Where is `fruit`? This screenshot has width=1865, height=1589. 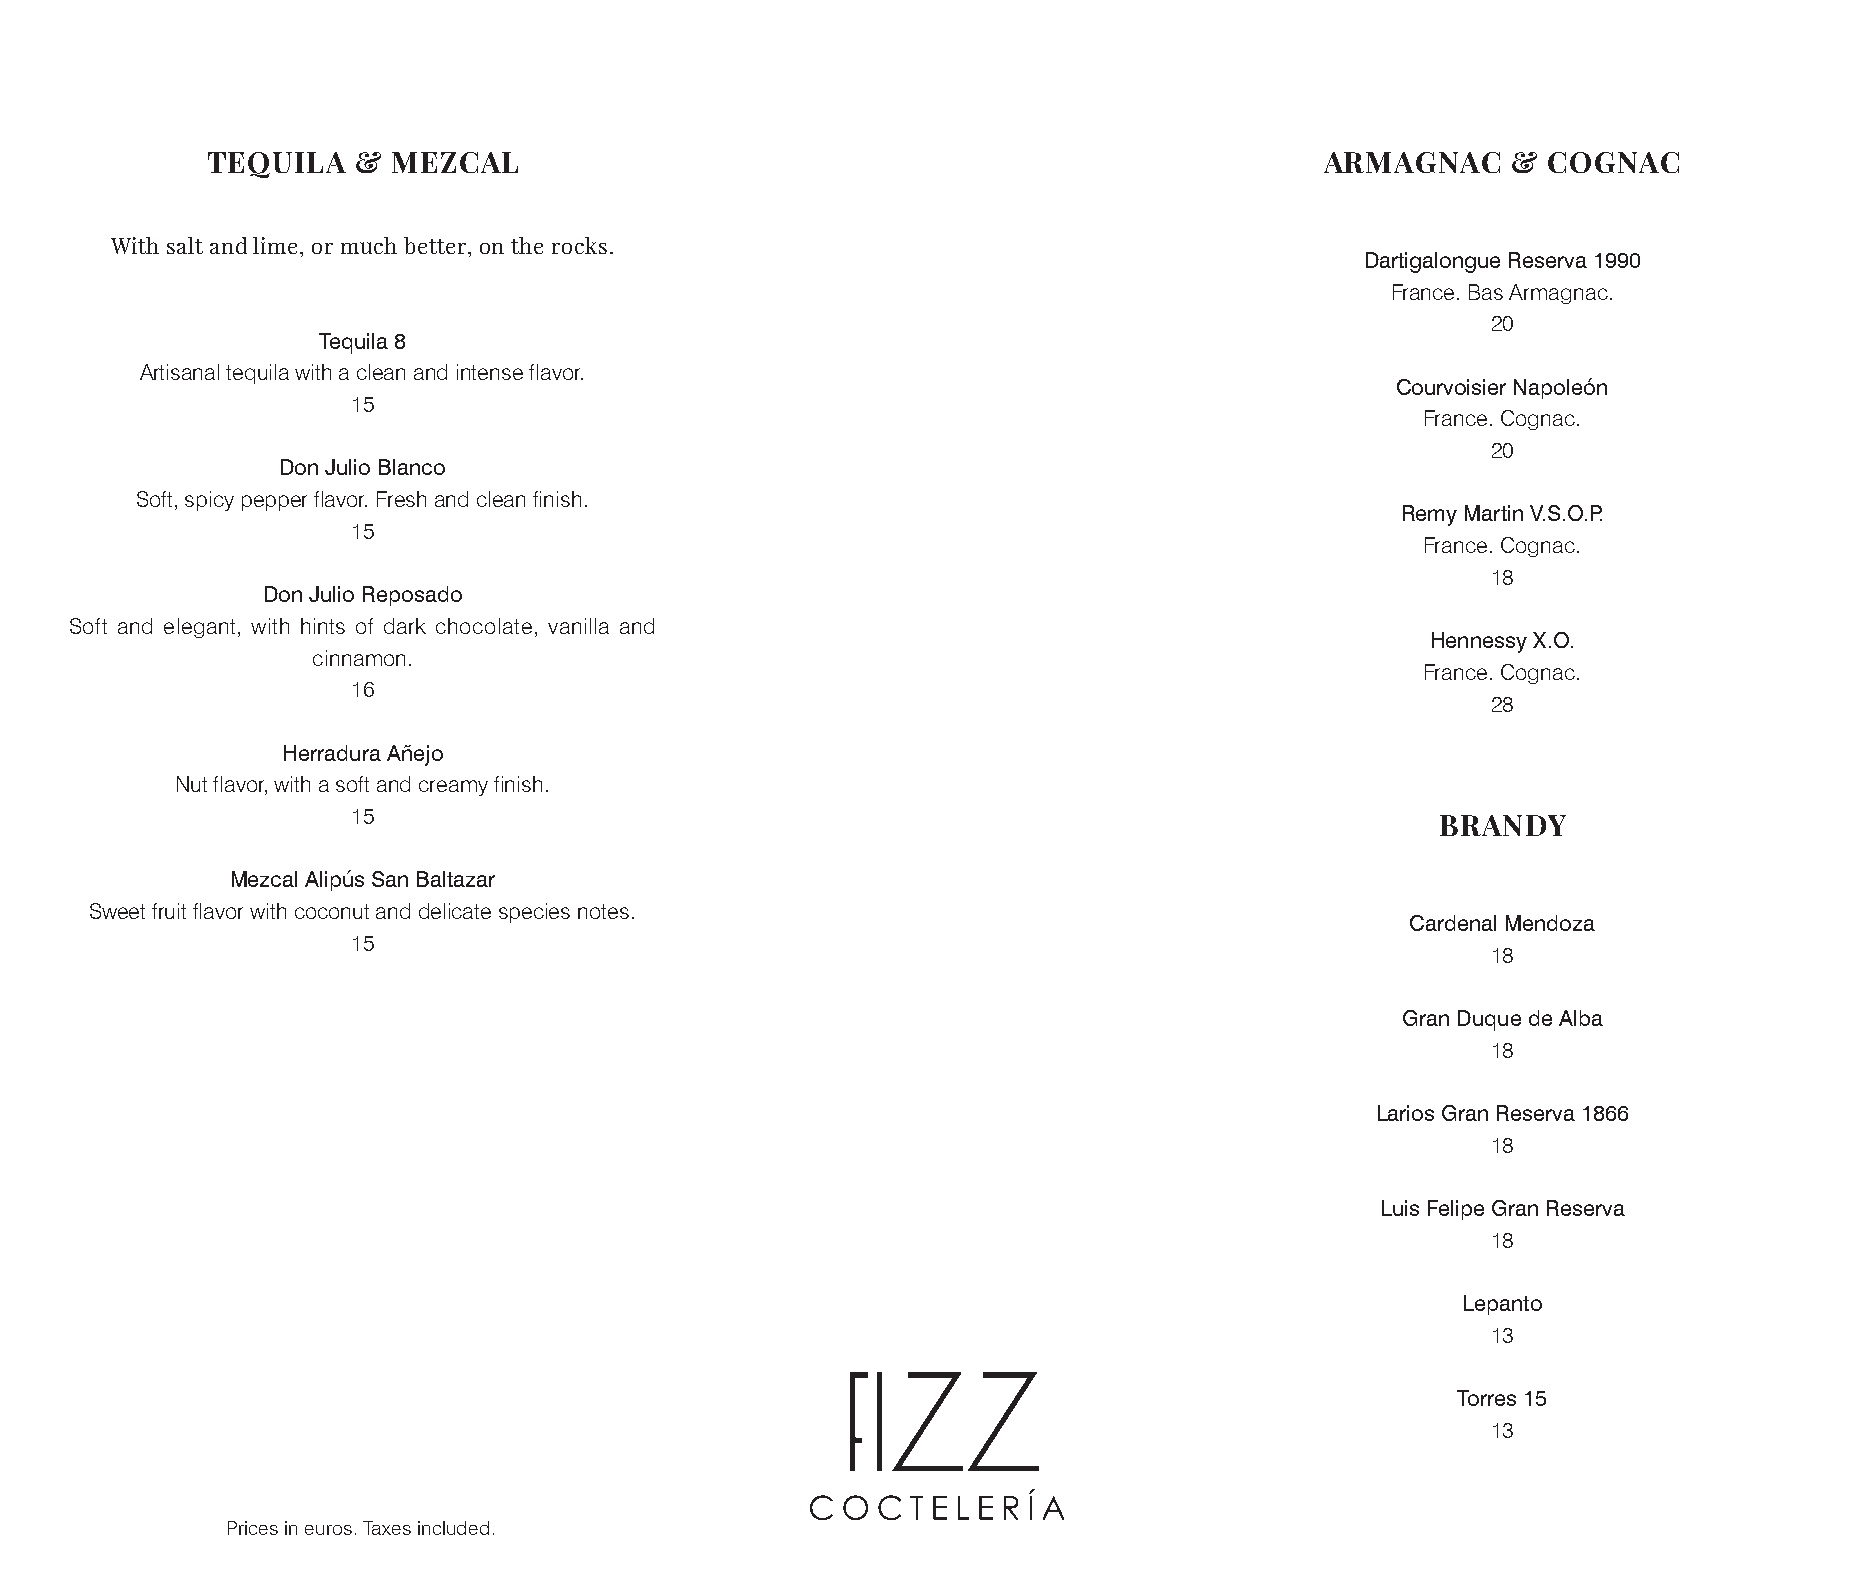 fruit is located at coordinates (169, 911).
